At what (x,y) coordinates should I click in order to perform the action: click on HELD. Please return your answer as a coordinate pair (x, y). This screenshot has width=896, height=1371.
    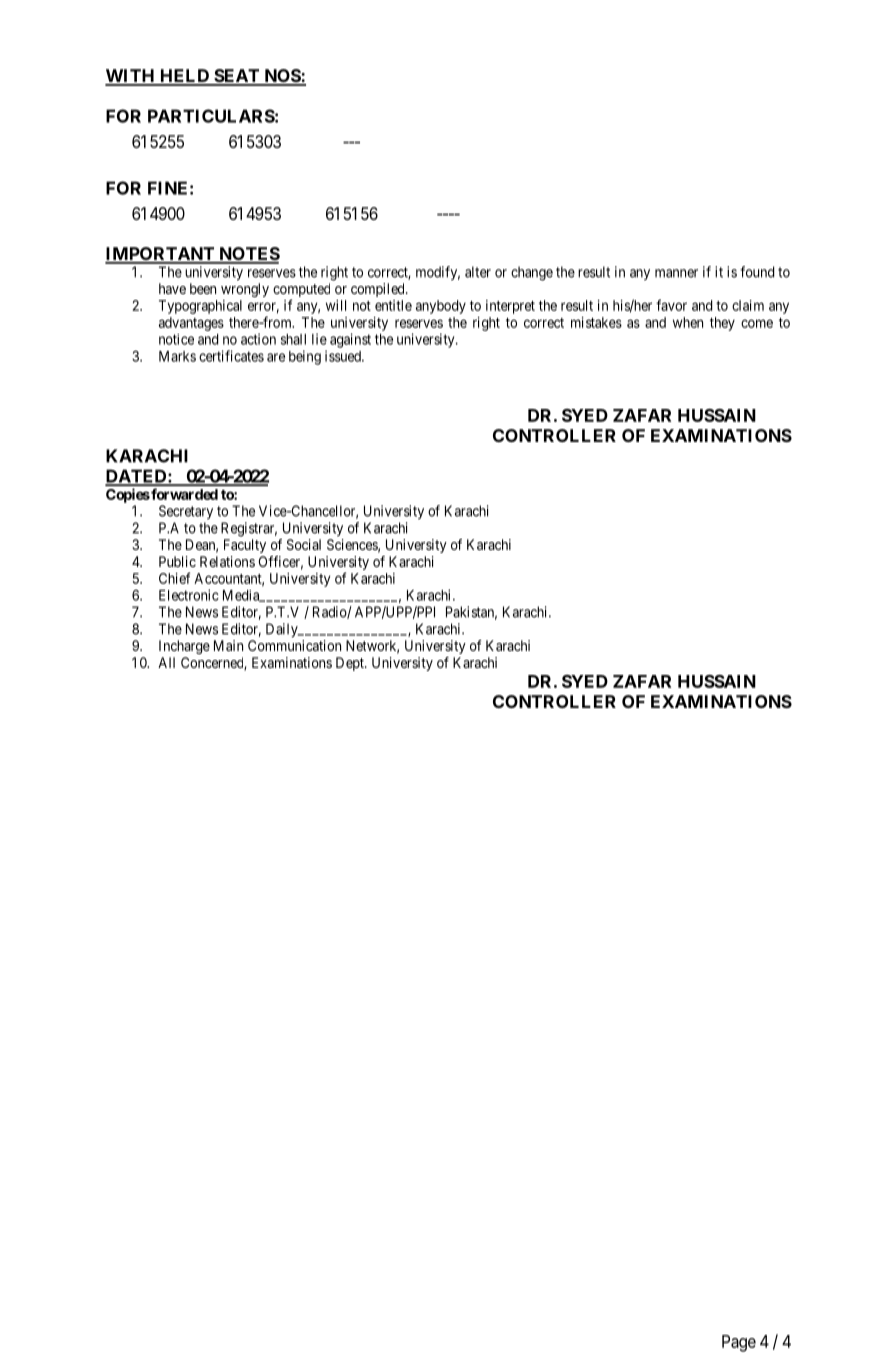
    Looking at the image, I should click on (185, 77).
